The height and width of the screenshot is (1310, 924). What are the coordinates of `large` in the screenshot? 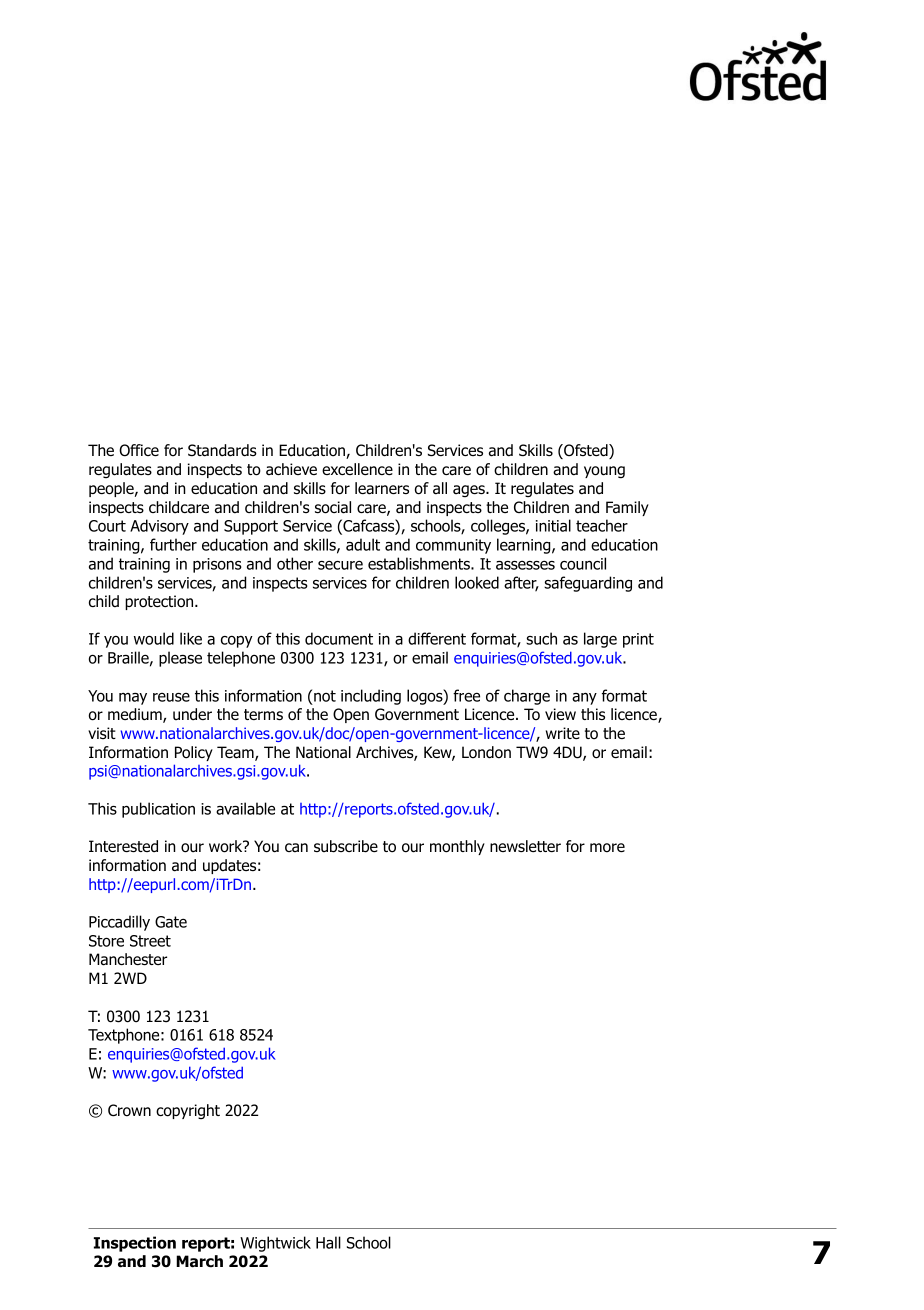 It's located at (600, 640).
